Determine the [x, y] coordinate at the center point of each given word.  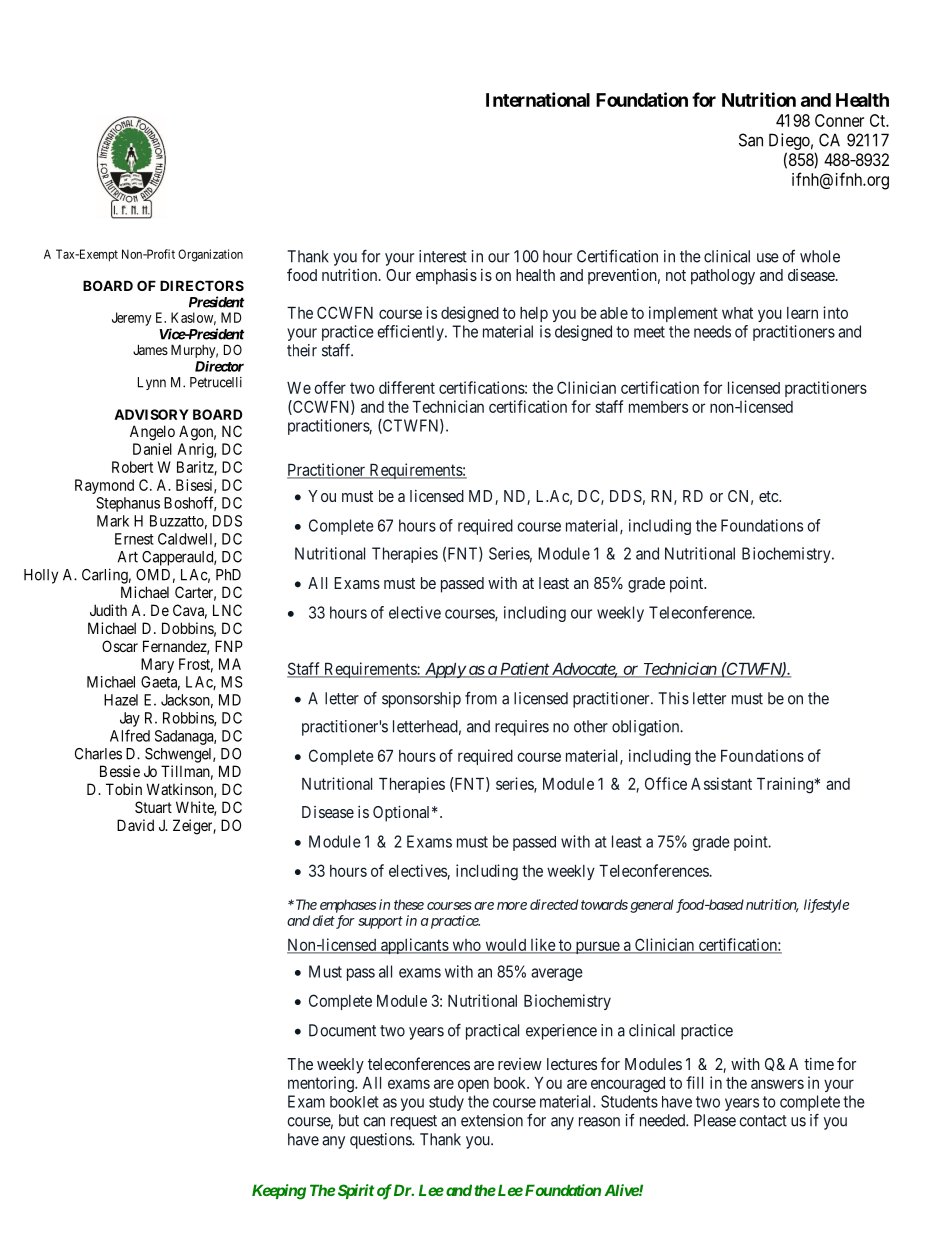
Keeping [279, 1192]
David [135, 825]
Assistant [721, 783]
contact [763, 1121]
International [538, 99]
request [414, 1122]
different [407, 387]
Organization [210, 255]
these [409, 904]
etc [769, 496]
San [751, 140]
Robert [132, 467]
